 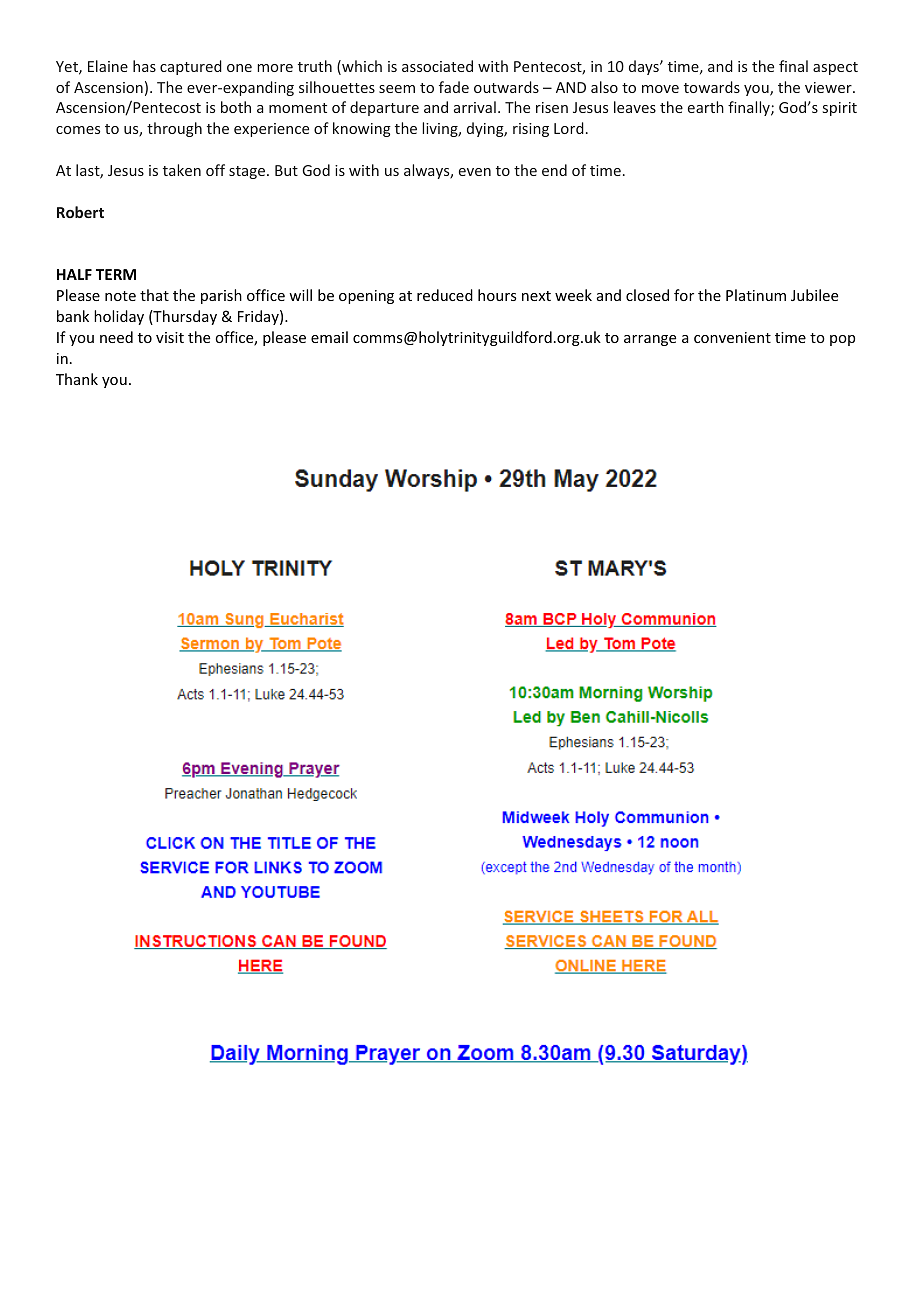 I want to click on email, so click(x=329, y=337).
